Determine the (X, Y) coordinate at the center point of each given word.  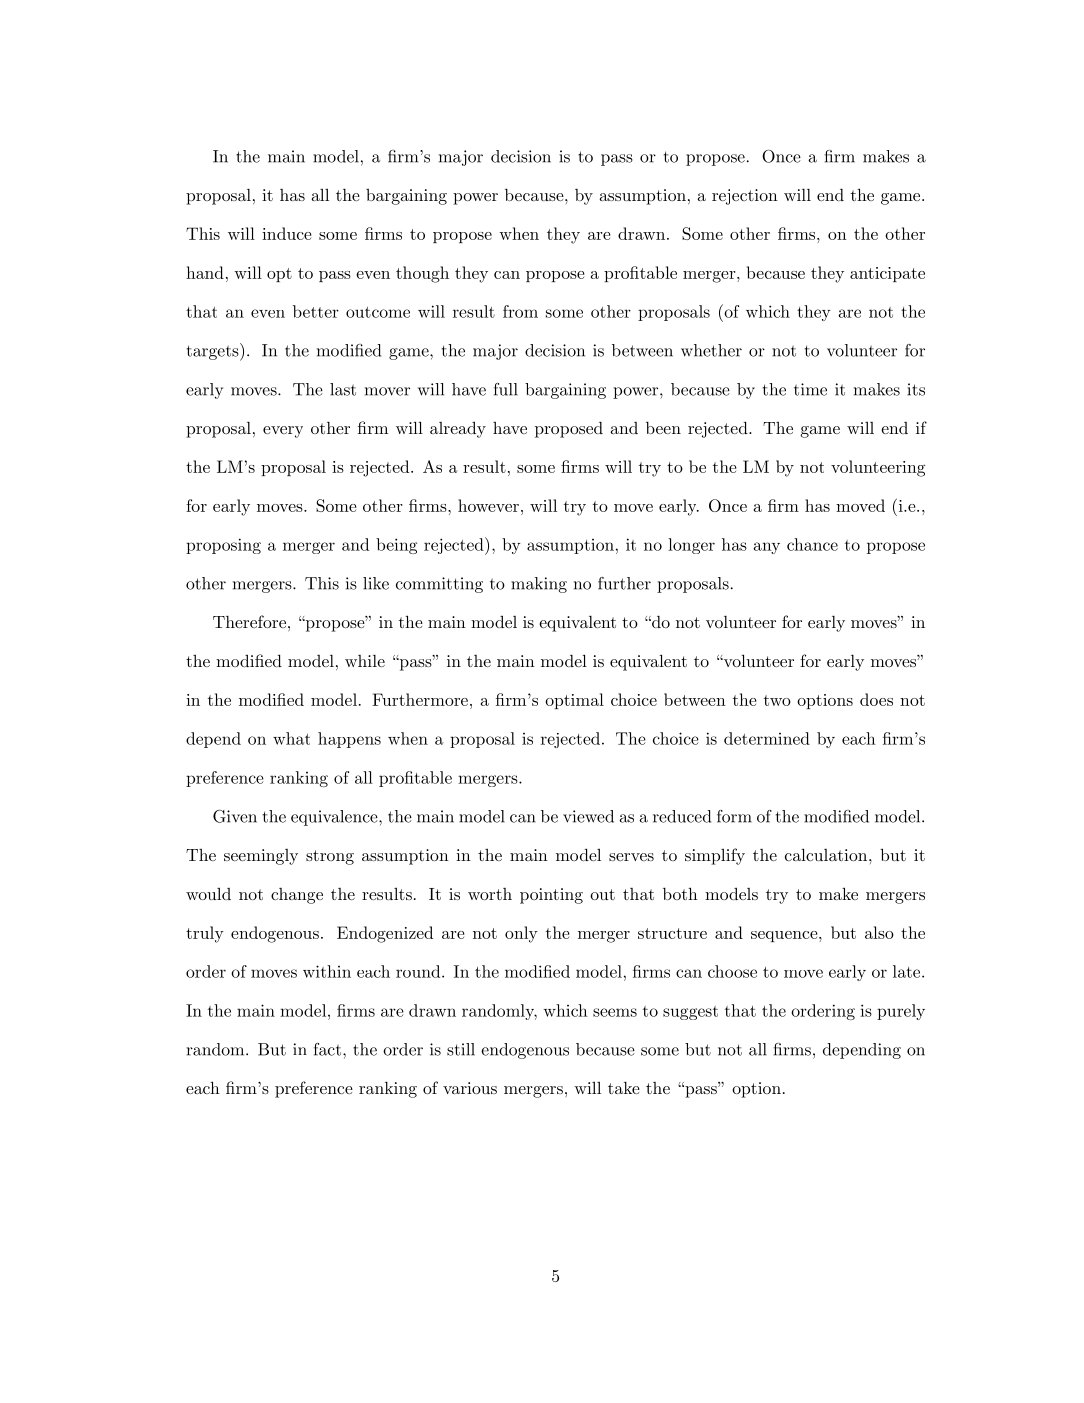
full (506, 389)
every (283, 432)
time (810, 389)
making (539, 585)
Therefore (249, 621)
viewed (588, 816)
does (876, 699)
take (624, 1088)
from (520, 311)
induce (287, 233)
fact (327, 1049)
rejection (745, 197)
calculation (827, 854)
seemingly (261, 857)
